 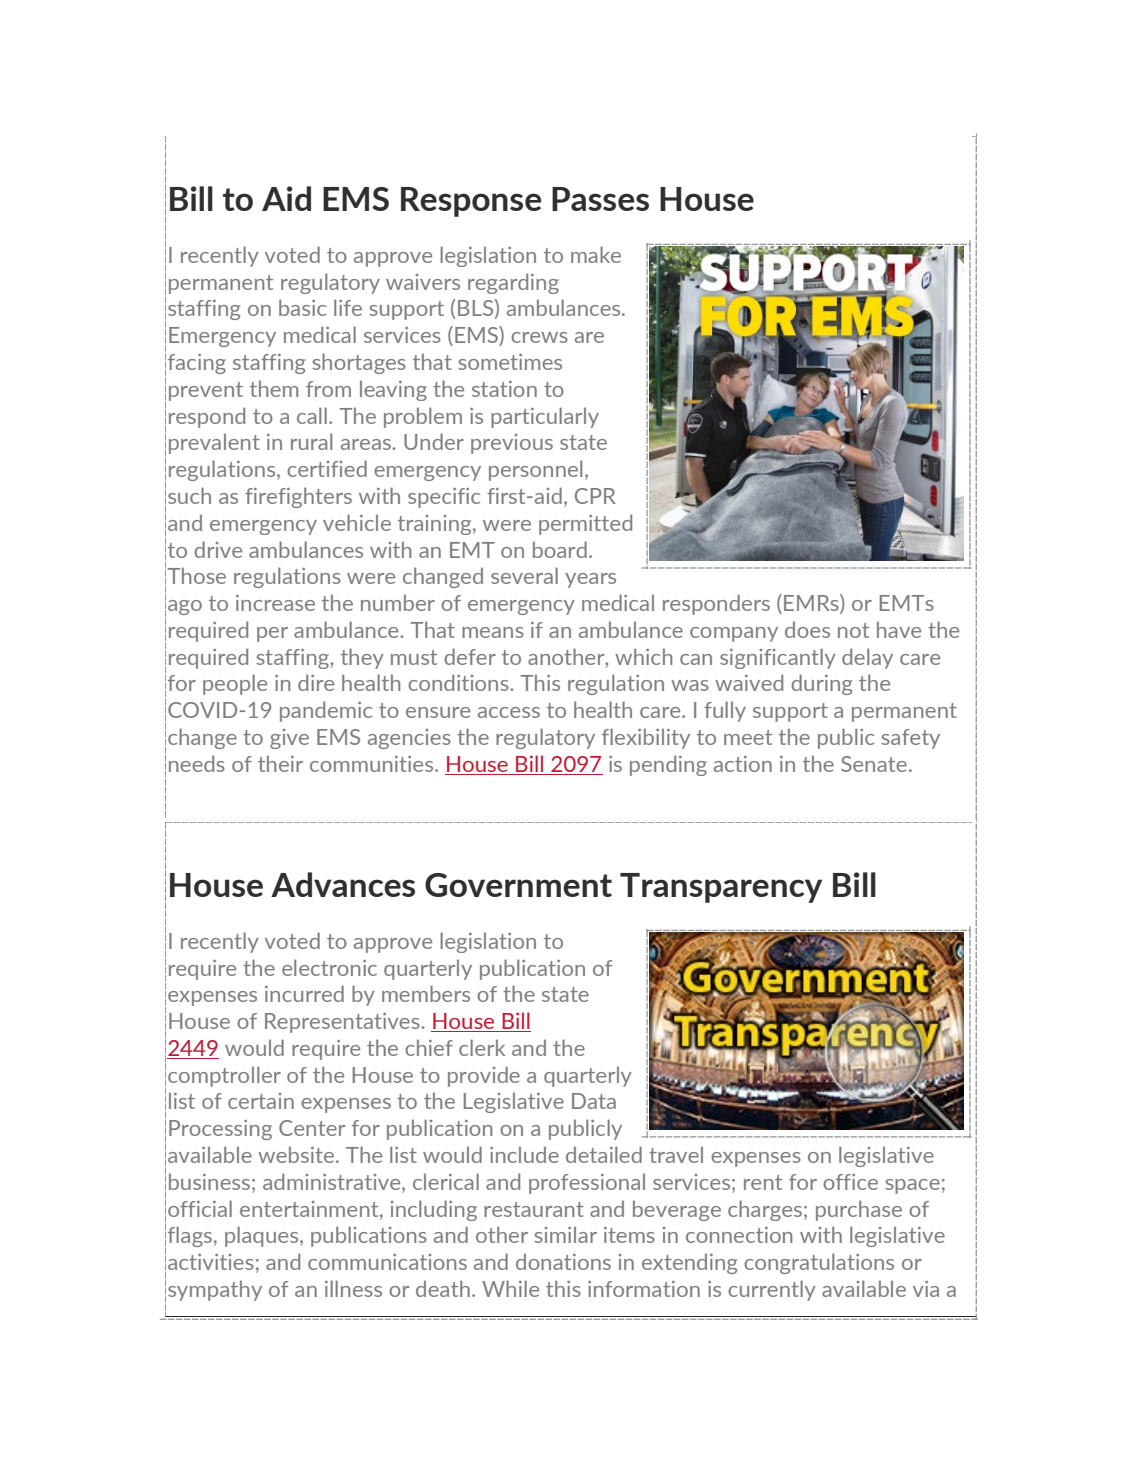 What do you see at coordinates (275, 603) in the image?
I see `increase` at bounding box center [275, 603].
